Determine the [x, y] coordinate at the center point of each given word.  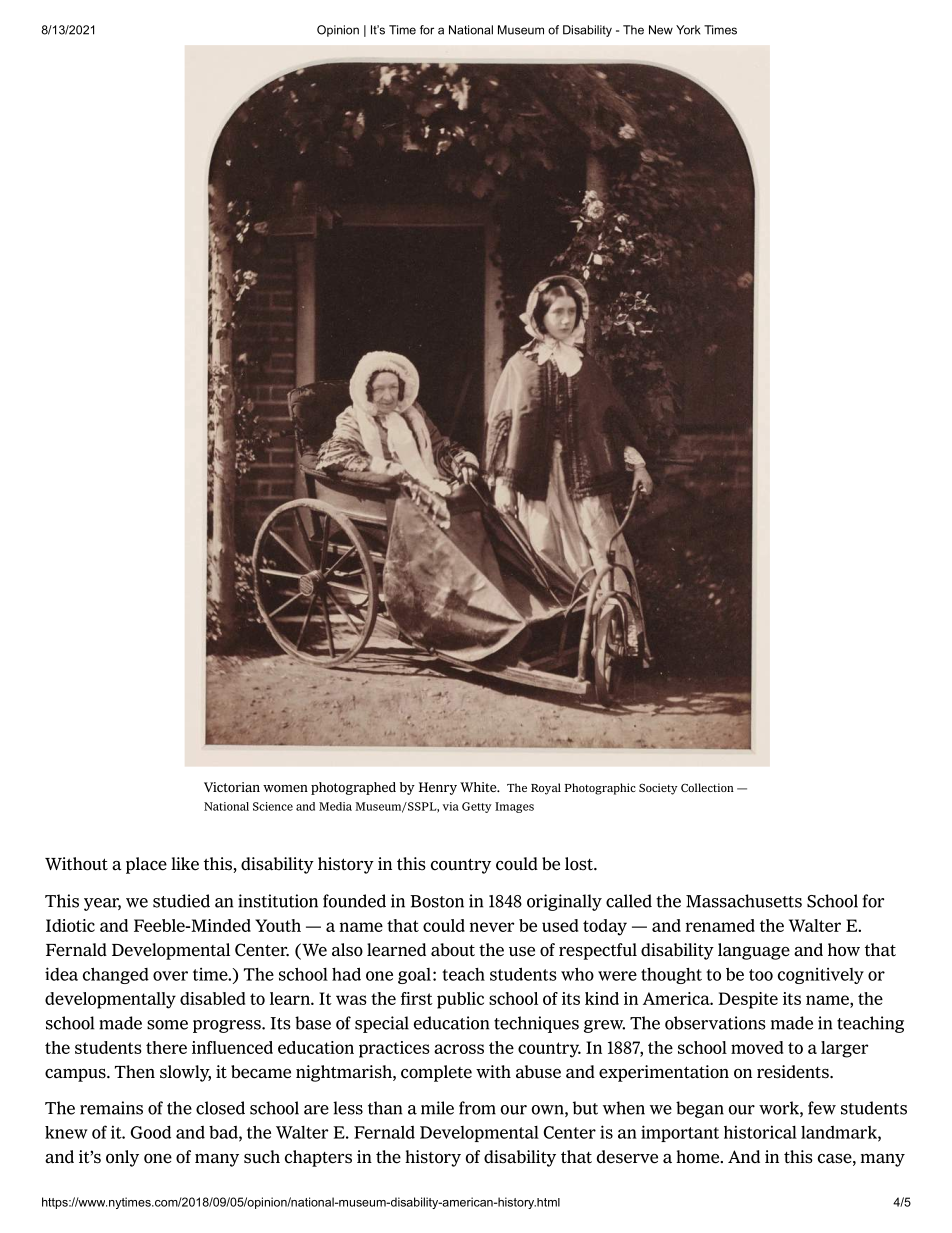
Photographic [600, 789]
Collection [707, 787]
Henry [438, 788]
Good [151, 1132]
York [688, 30]
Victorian [232, 787]
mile [437, 1108]
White [479, 787]
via [451, 806]
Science [273, 806]
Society [658, 789]
